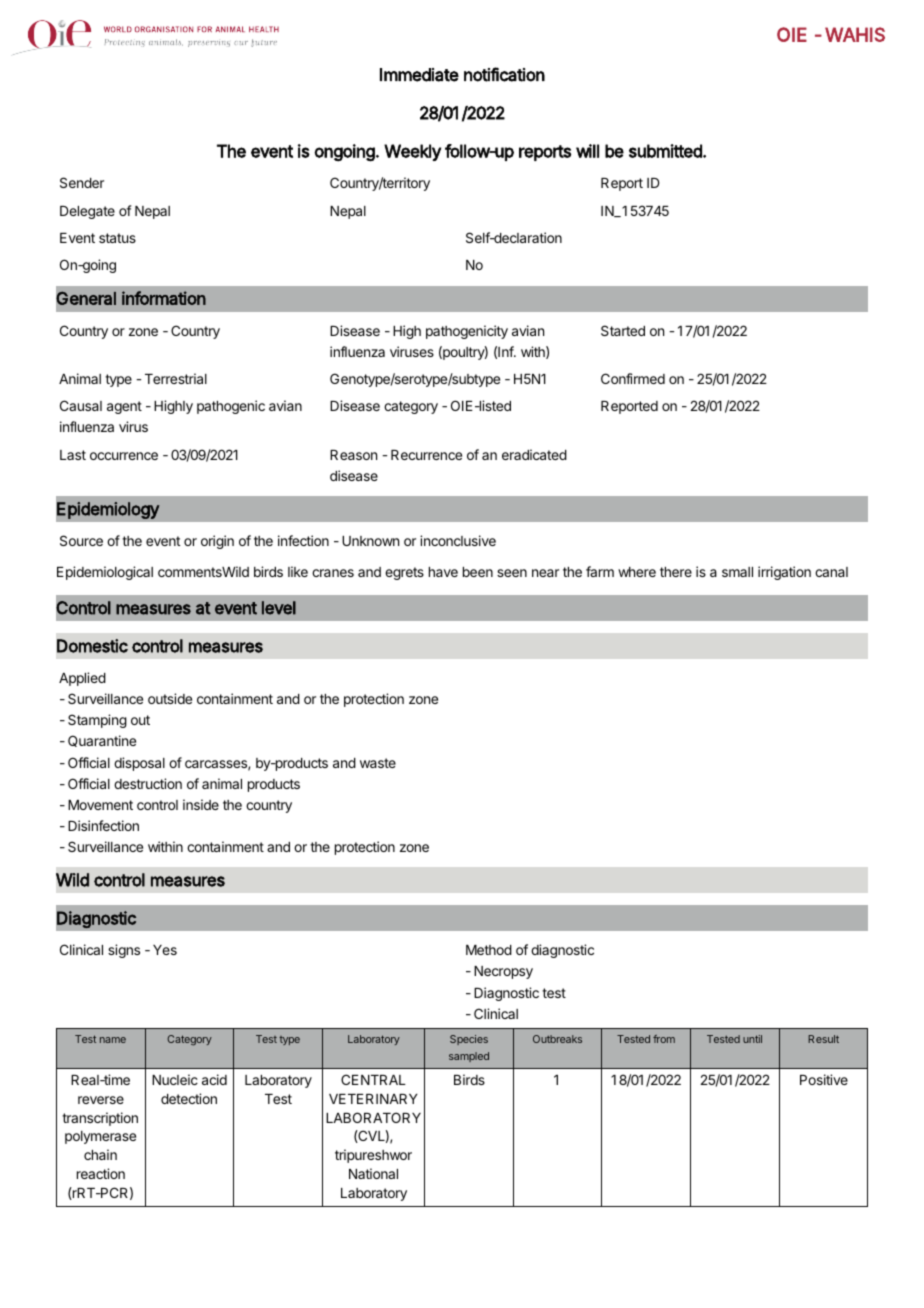 Image resolution: width=924 pixels, height=1308 pixels. I want to click on Sender, so click(82, 182).
